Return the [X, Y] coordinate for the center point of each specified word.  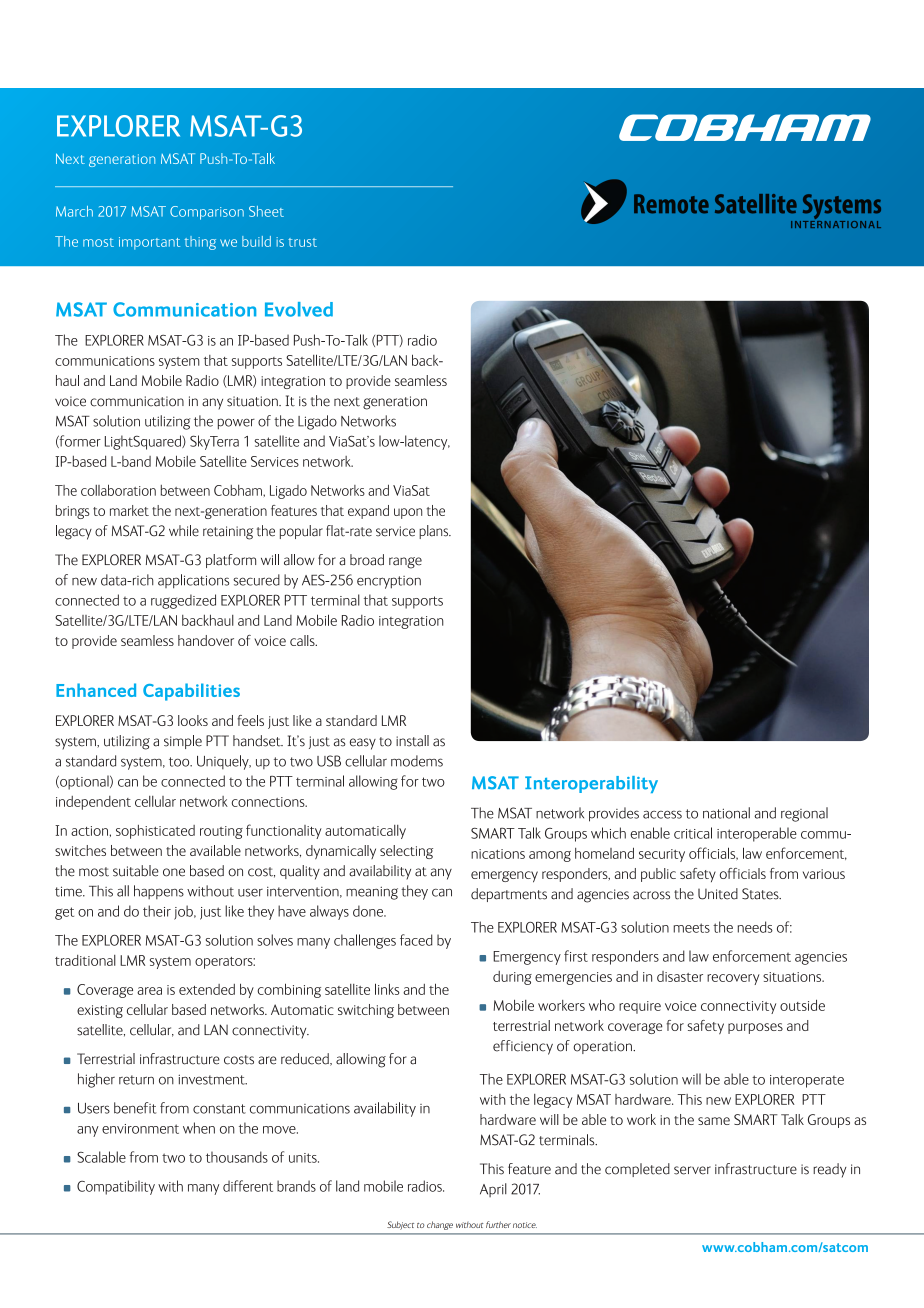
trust [302, 242]
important [149, 243]
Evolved [299, 309]
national [726, 813]
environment [140, 1129]
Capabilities [191, 692]
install [412, 741]
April [493, 1190]
